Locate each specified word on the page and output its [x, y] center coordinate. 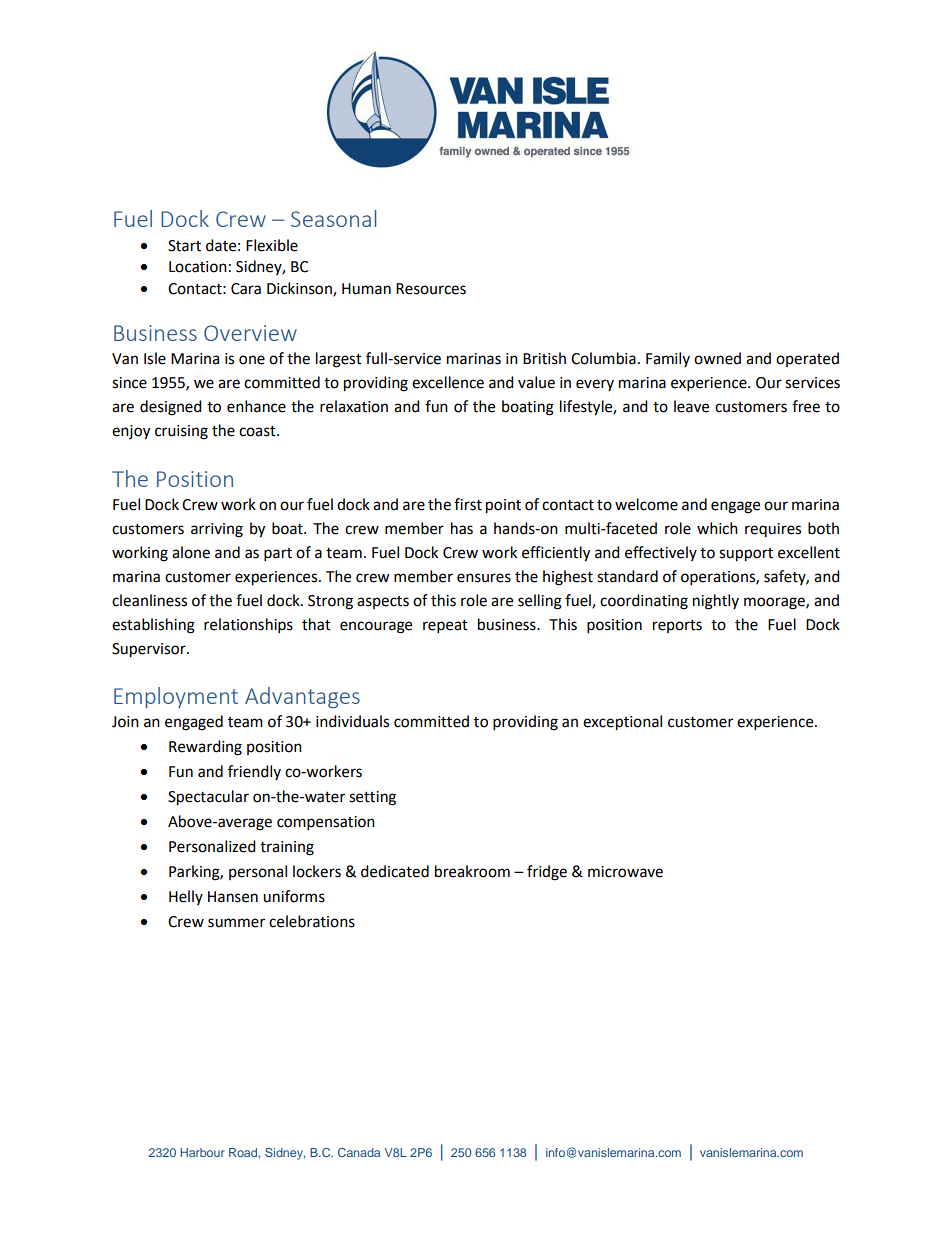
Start [184, 246]
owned [717, 358]
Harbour [202, 1152]
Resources [431, 289]
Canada [359, 1152]
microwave [625, 872]
